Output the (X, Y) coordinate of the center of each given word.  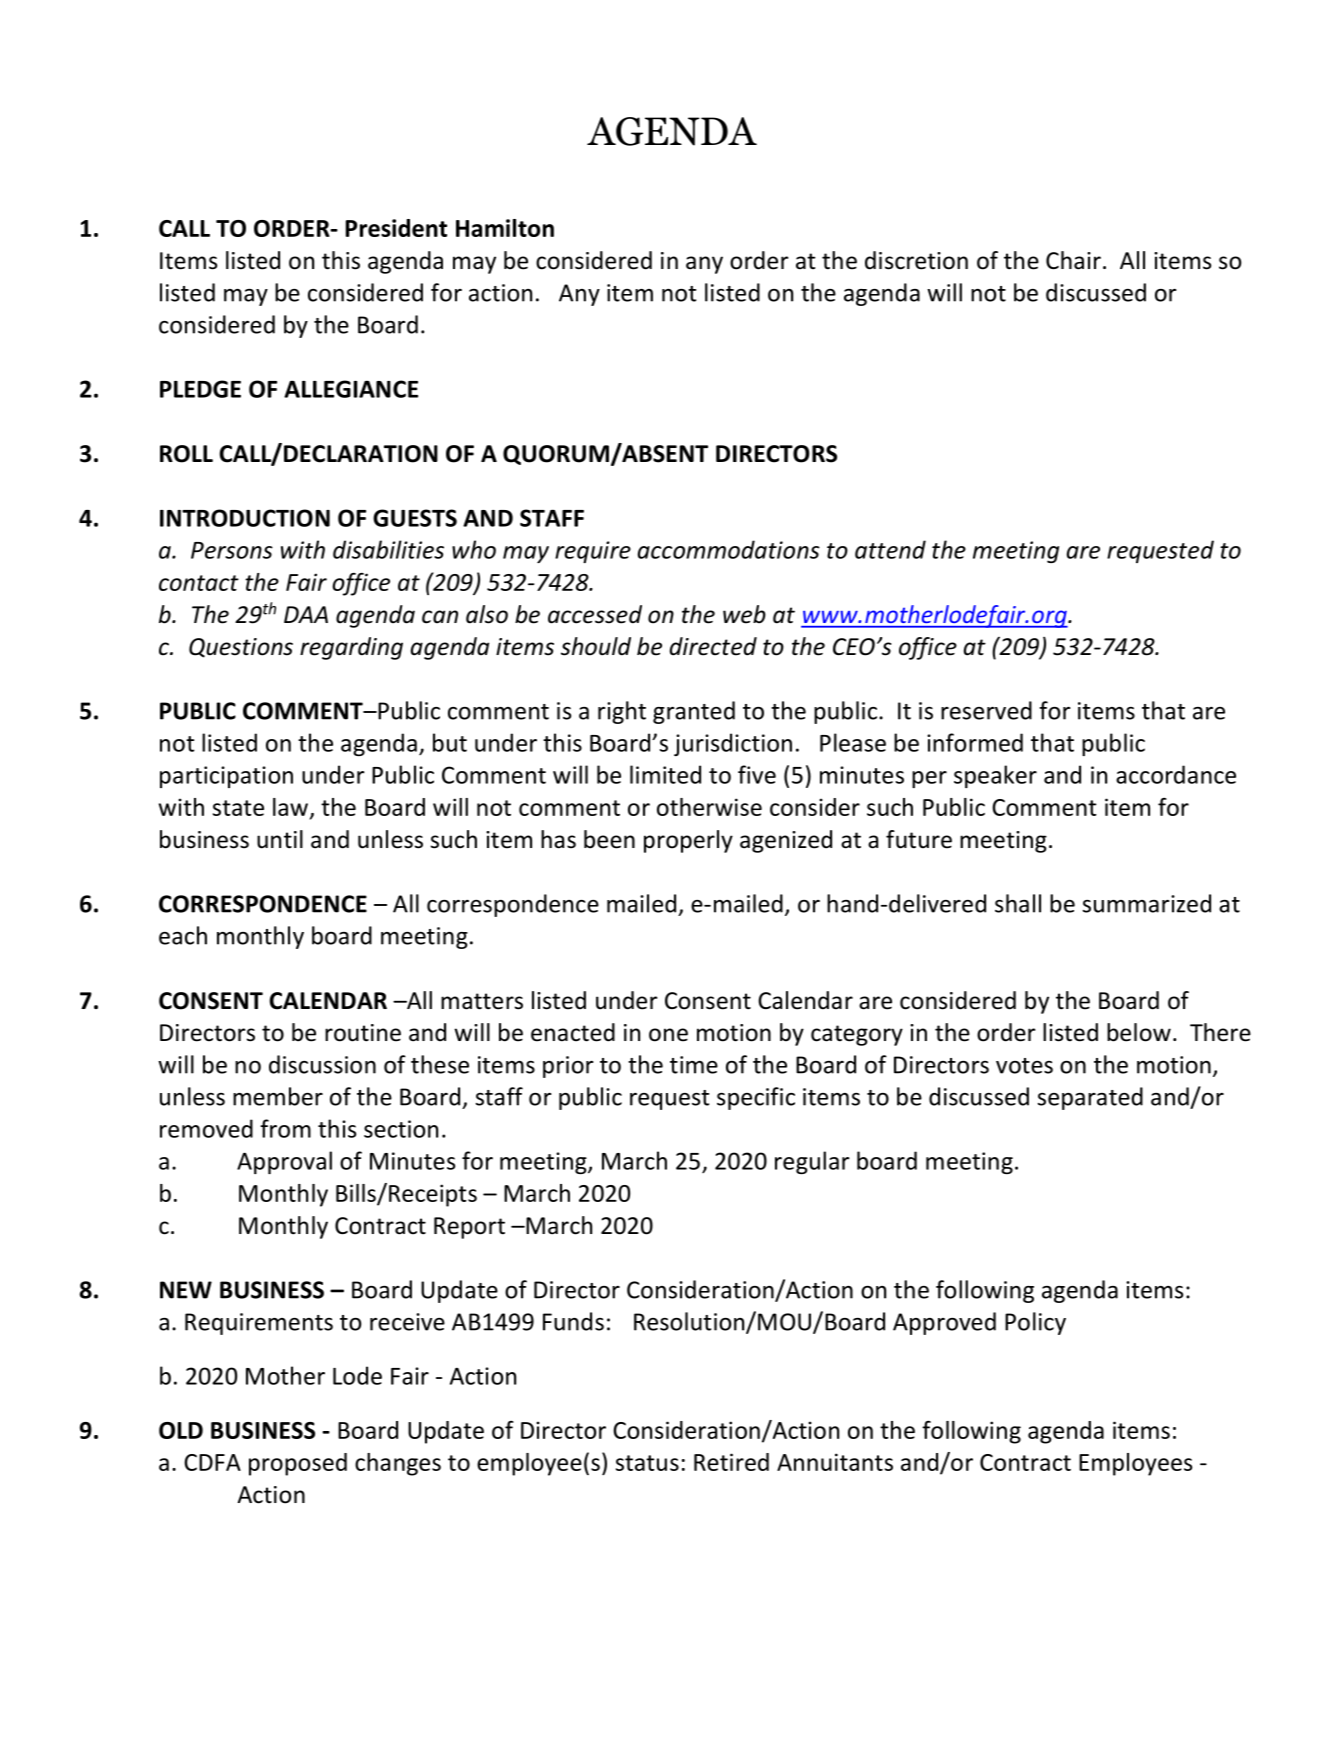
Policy (1035, 1323)
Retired (731, 1462)
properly (688, 841)
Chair (1073, 260)
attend (890, 549)
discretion (916, 260)
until (280, 839)
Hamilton (505, 228)
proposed (298, 1464)
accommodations (729, 549)
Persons (232, 550)
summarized (1147, 903)
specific (756, 1098)
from (285, 1128)
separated (1090, 1098)
